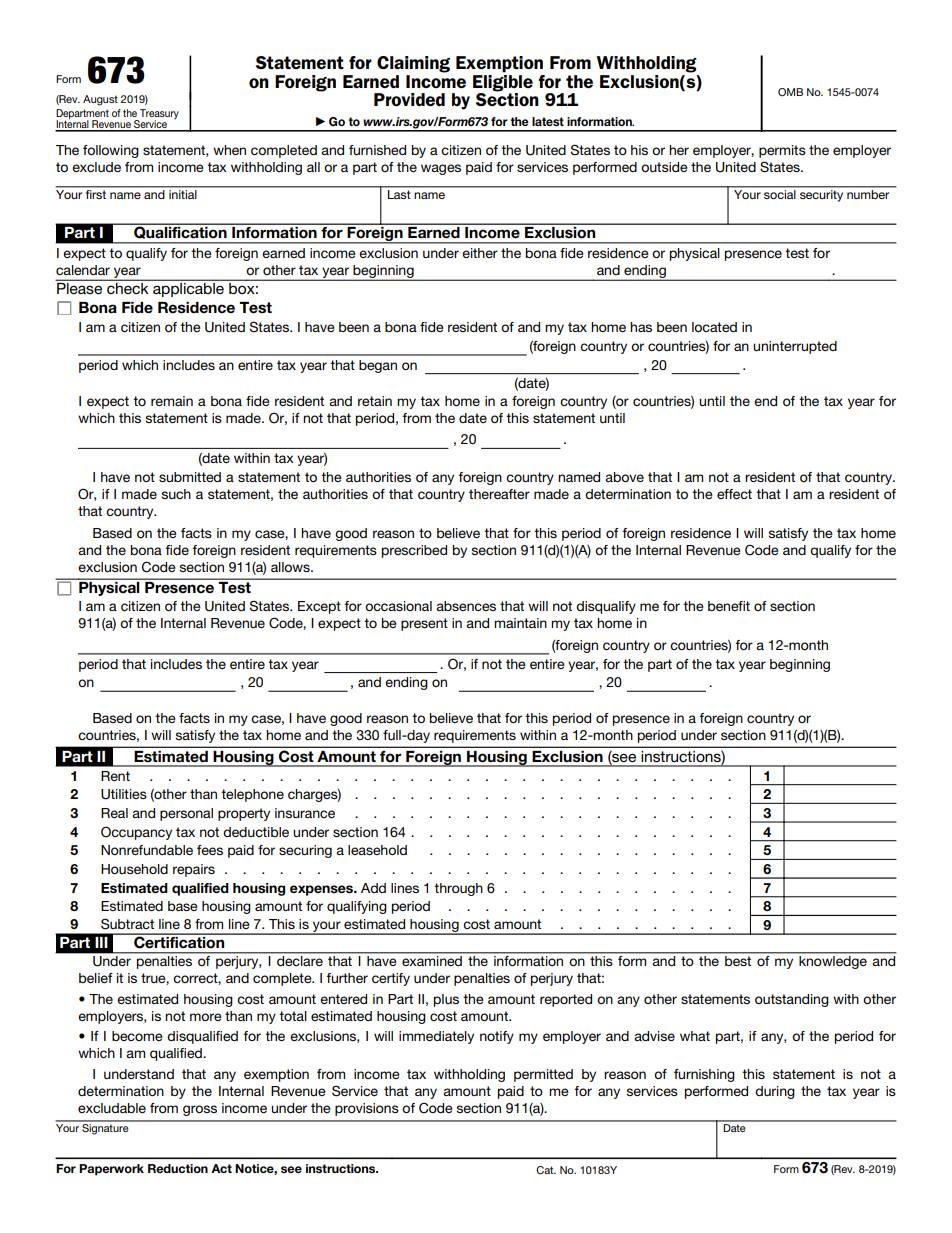  I want to click on through, so click(458, 889).
